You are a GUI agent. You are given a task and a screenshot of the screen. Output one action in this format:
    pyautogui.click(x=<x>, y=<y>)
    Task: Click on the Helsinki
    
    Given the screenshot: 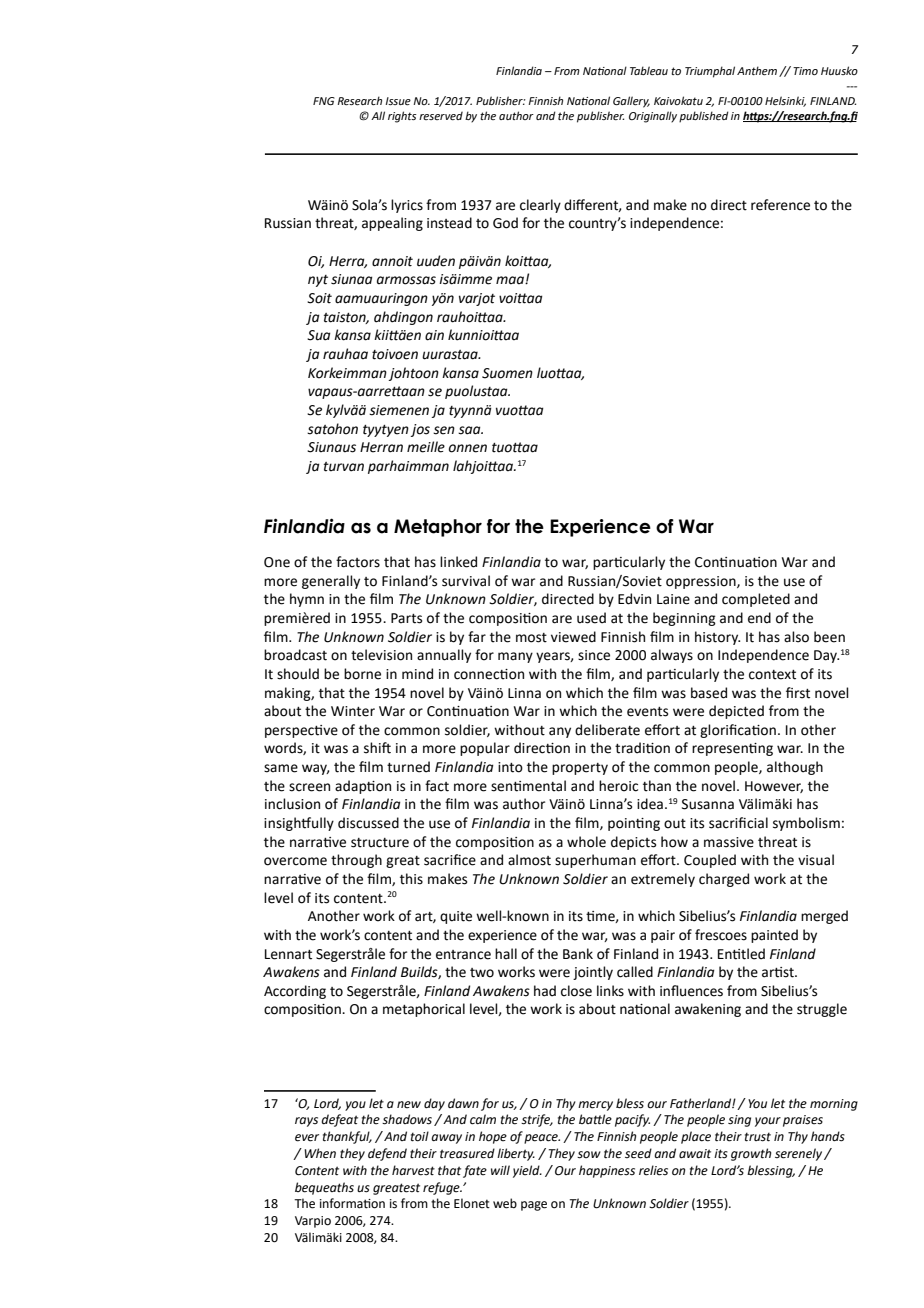 What is the action you would take?
    pyautogui.click(x=785, y=101)
